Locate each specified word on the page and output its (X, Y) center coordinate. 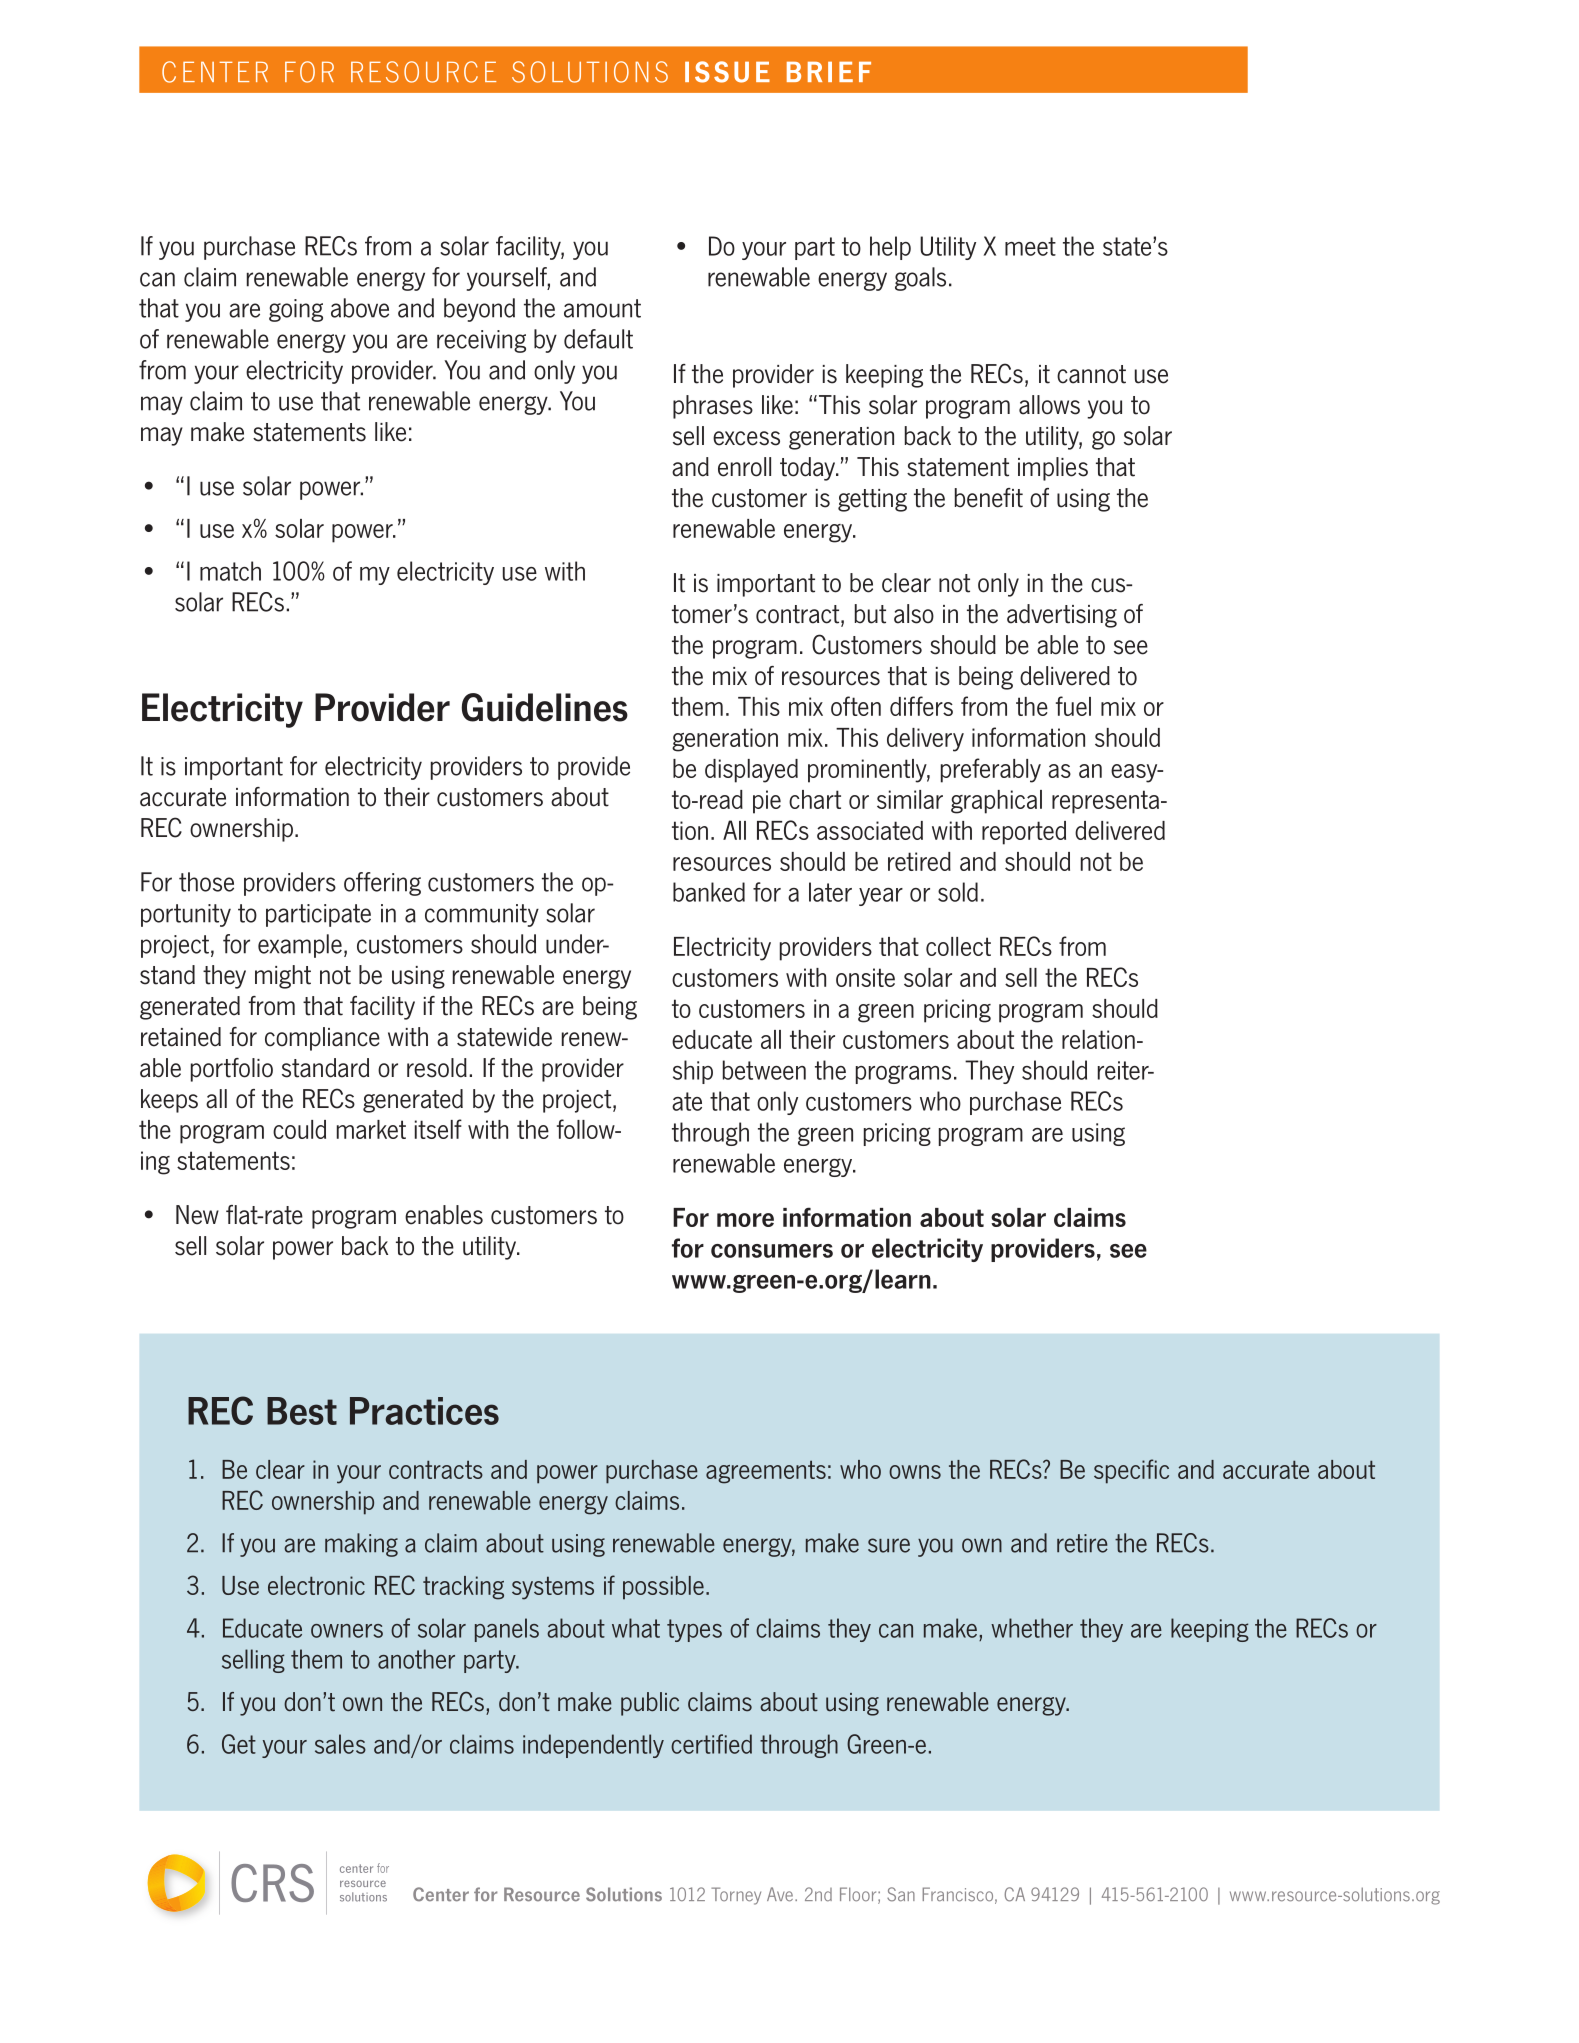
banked (709, 892)
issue (727, 72)
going (296, 310)
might (283, 977)
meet (1030, 246)
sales (340, 1744)
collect (958, 946)
